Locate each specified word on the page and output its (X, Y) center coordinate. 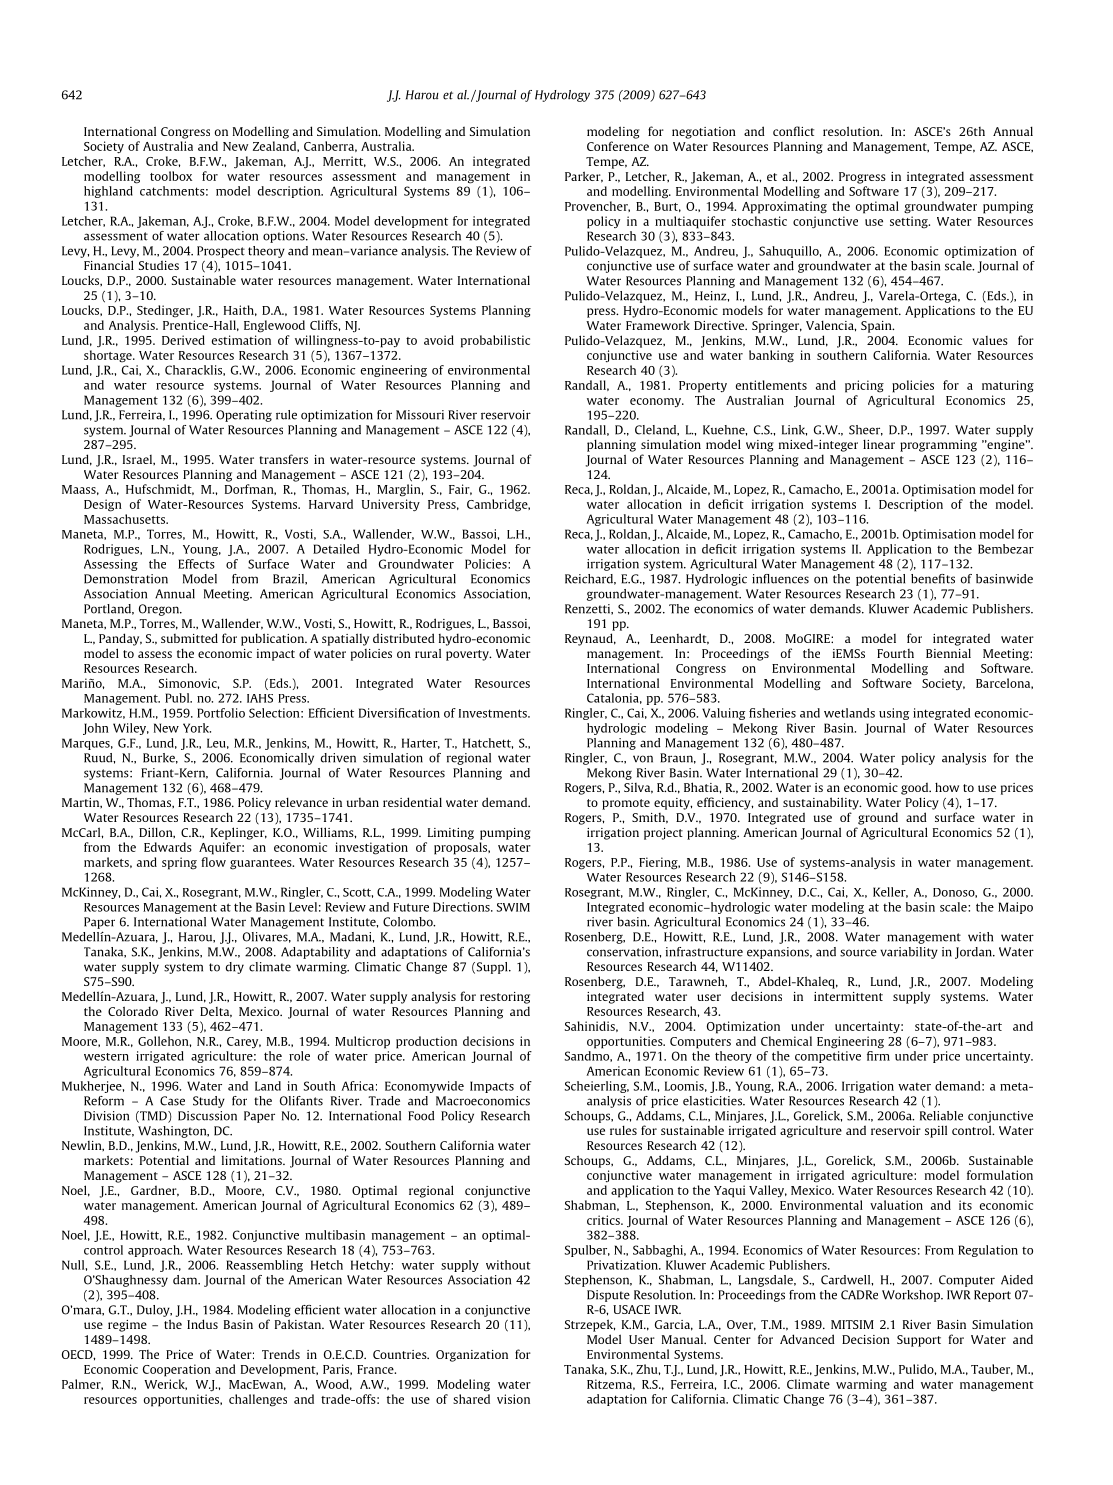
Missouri (420, 415)
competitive (828, 1057)
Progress (862, 178)
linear (879, 444)
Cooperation (177, 1370)
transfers (283, 459)
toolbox (171, 176)
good (916, 788)
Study (209, 1102)
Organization (472, 1356)
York (197, 728)
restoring (505, 998)
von (643, 759)
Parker (584, 177)
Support (919, 1341)
